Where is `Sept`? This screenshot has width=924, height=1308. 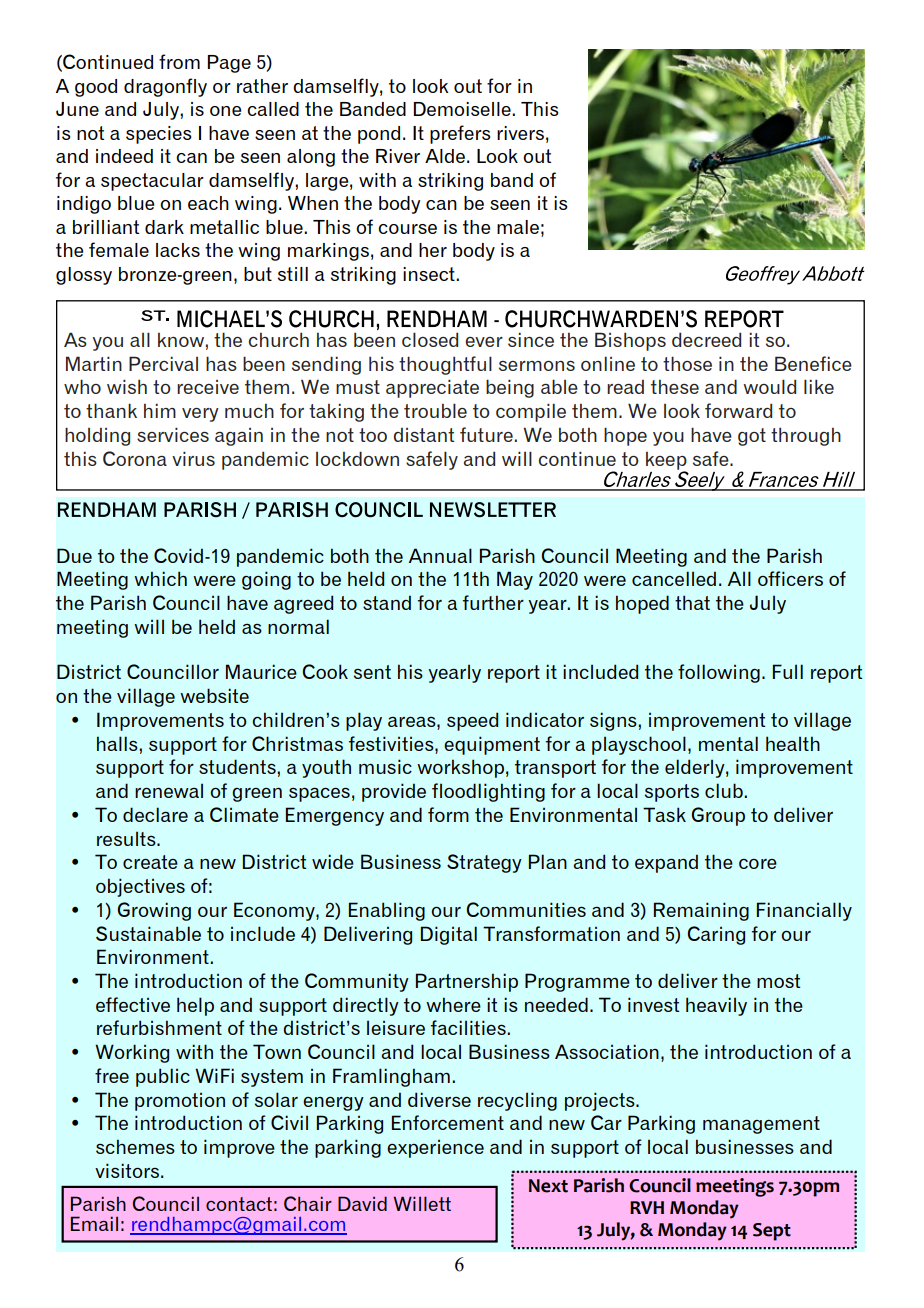 Sept is located at coordinates (772, 1232).
